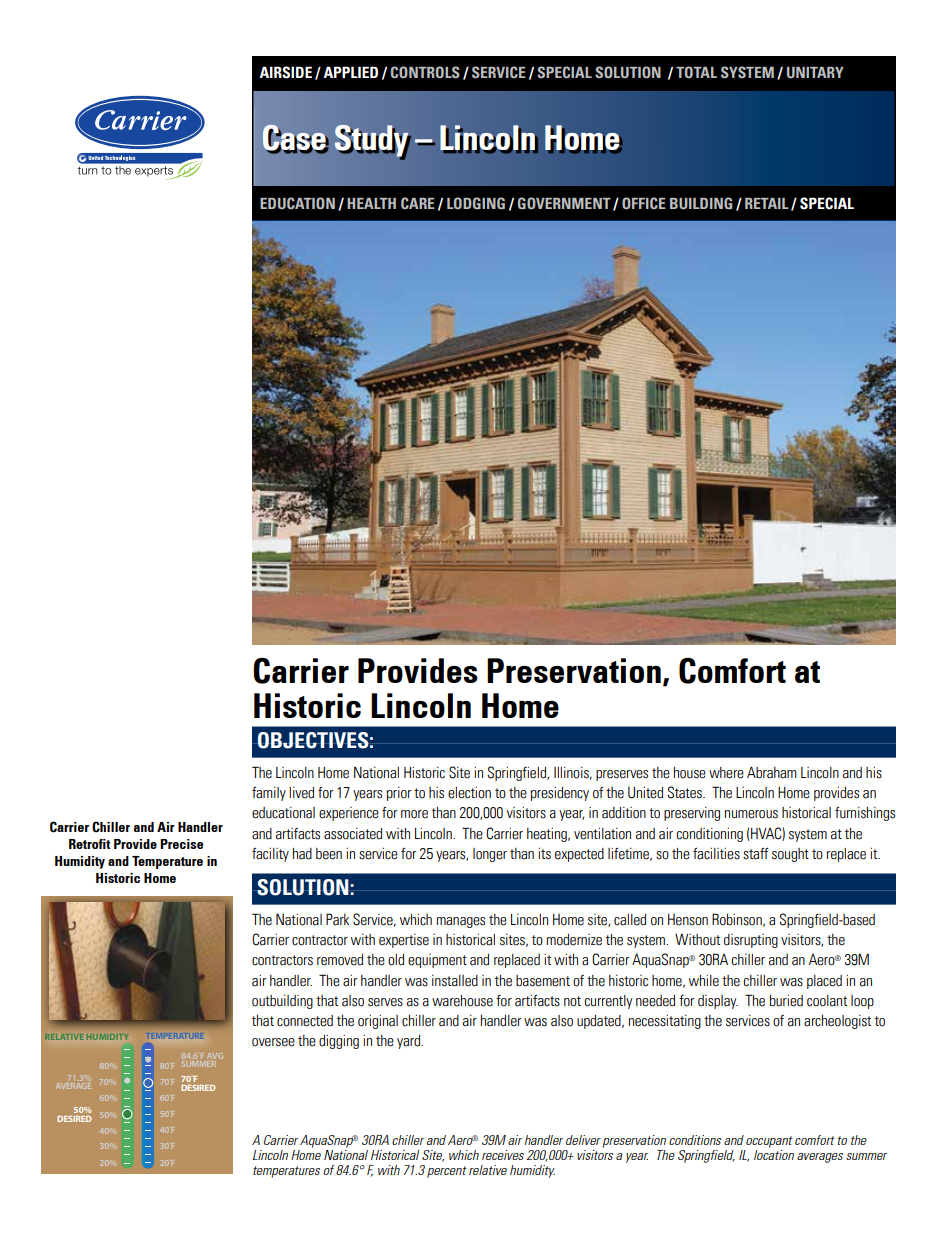  Describe the element at coordinates (351, 72) in the document. I see `APPLIED` at that location.
